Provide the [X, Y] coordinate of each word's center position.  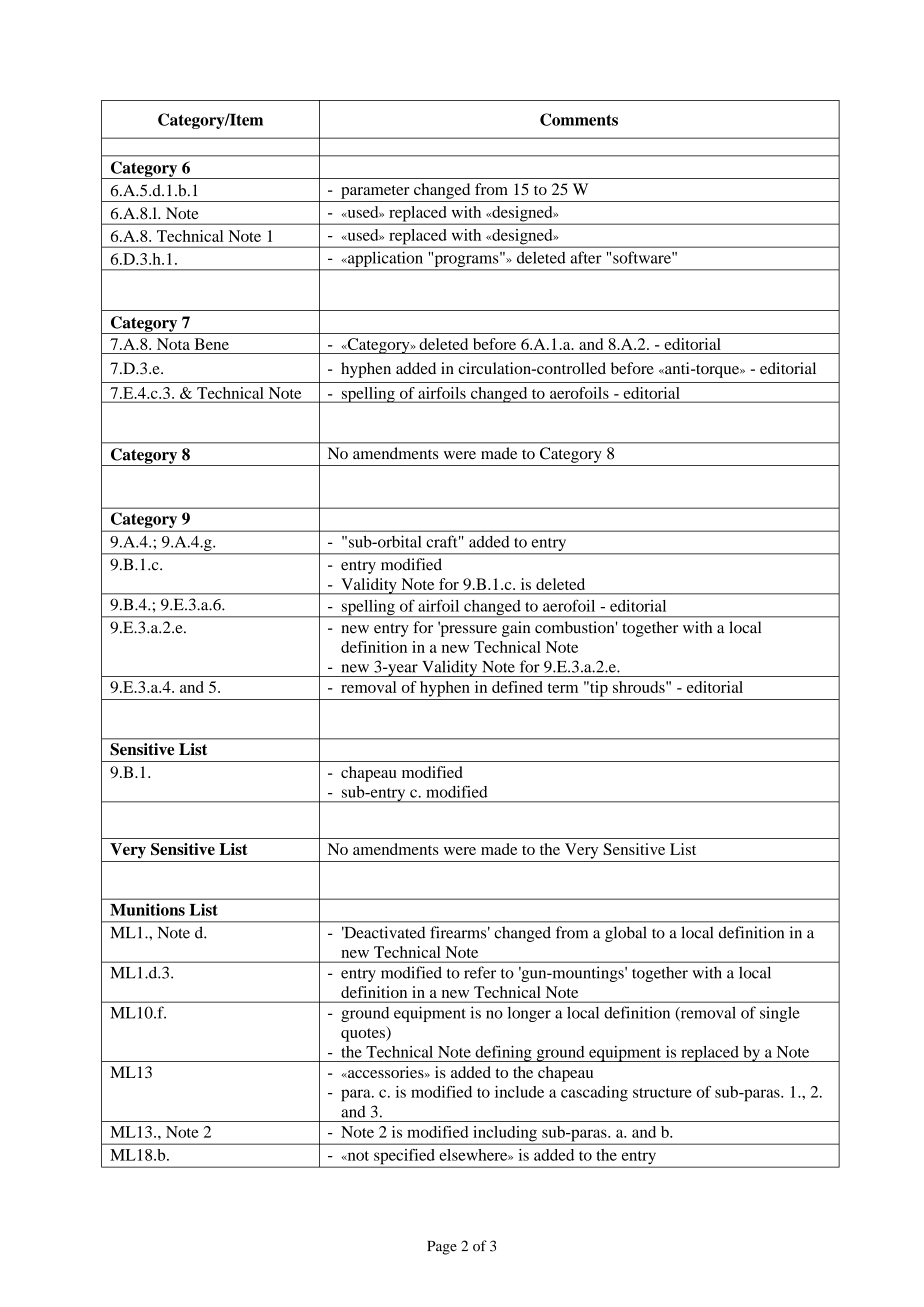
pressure [467, 630]
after [586, 257]
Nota [173, 344]
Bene [212, 344]
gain [516, 629]
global [625, 934]
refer [480, 972]
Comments [579, 119]
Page [442, 1248]
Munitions [147, 909]
